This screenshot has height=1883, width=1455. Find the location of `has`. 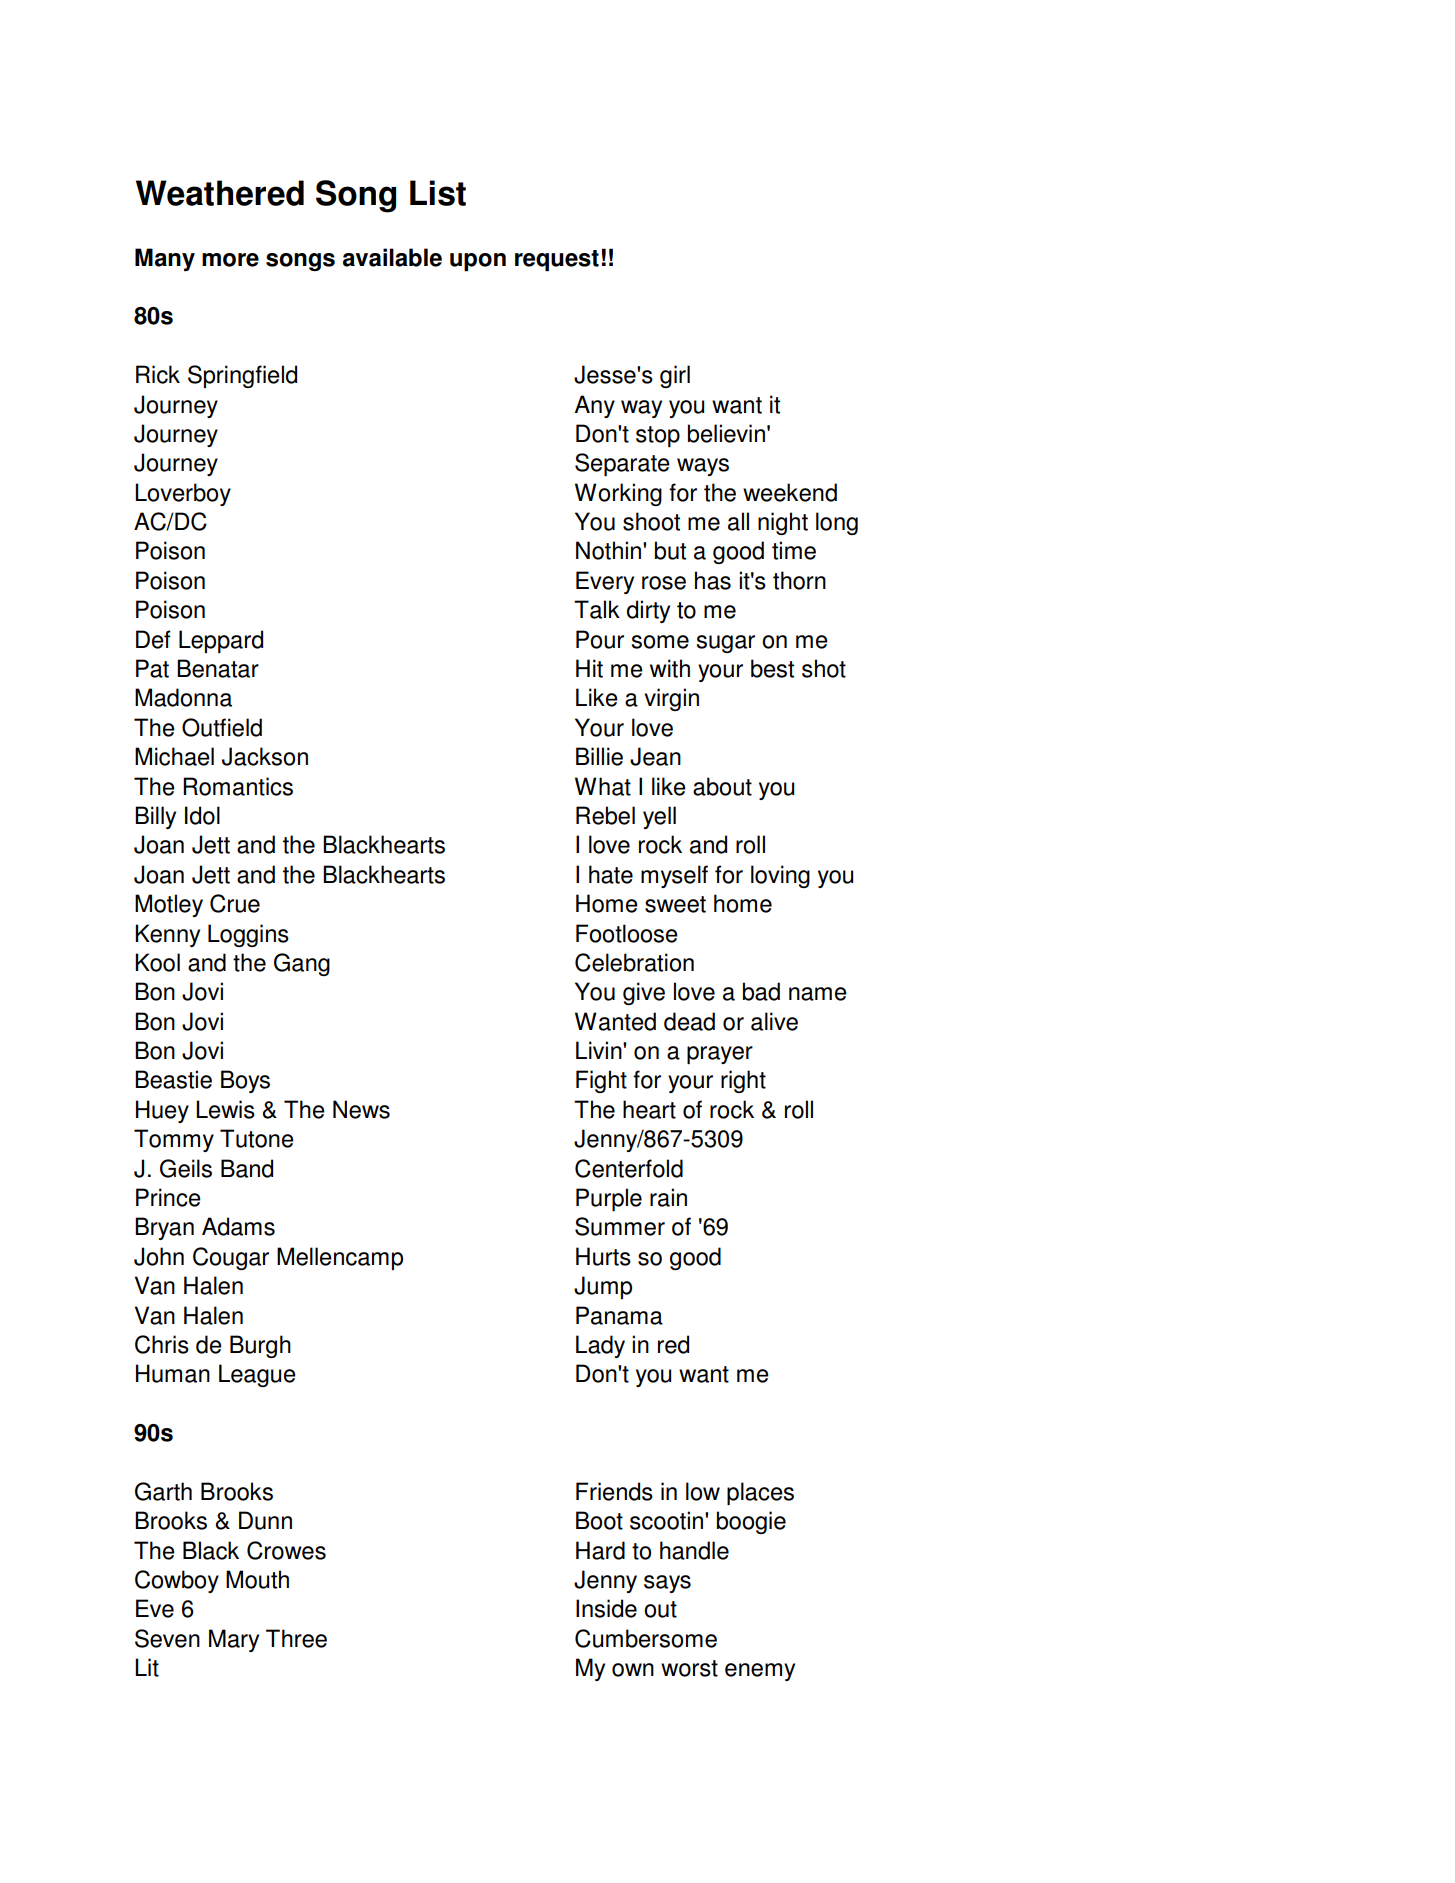

has is located at coordinates (713, 580).
